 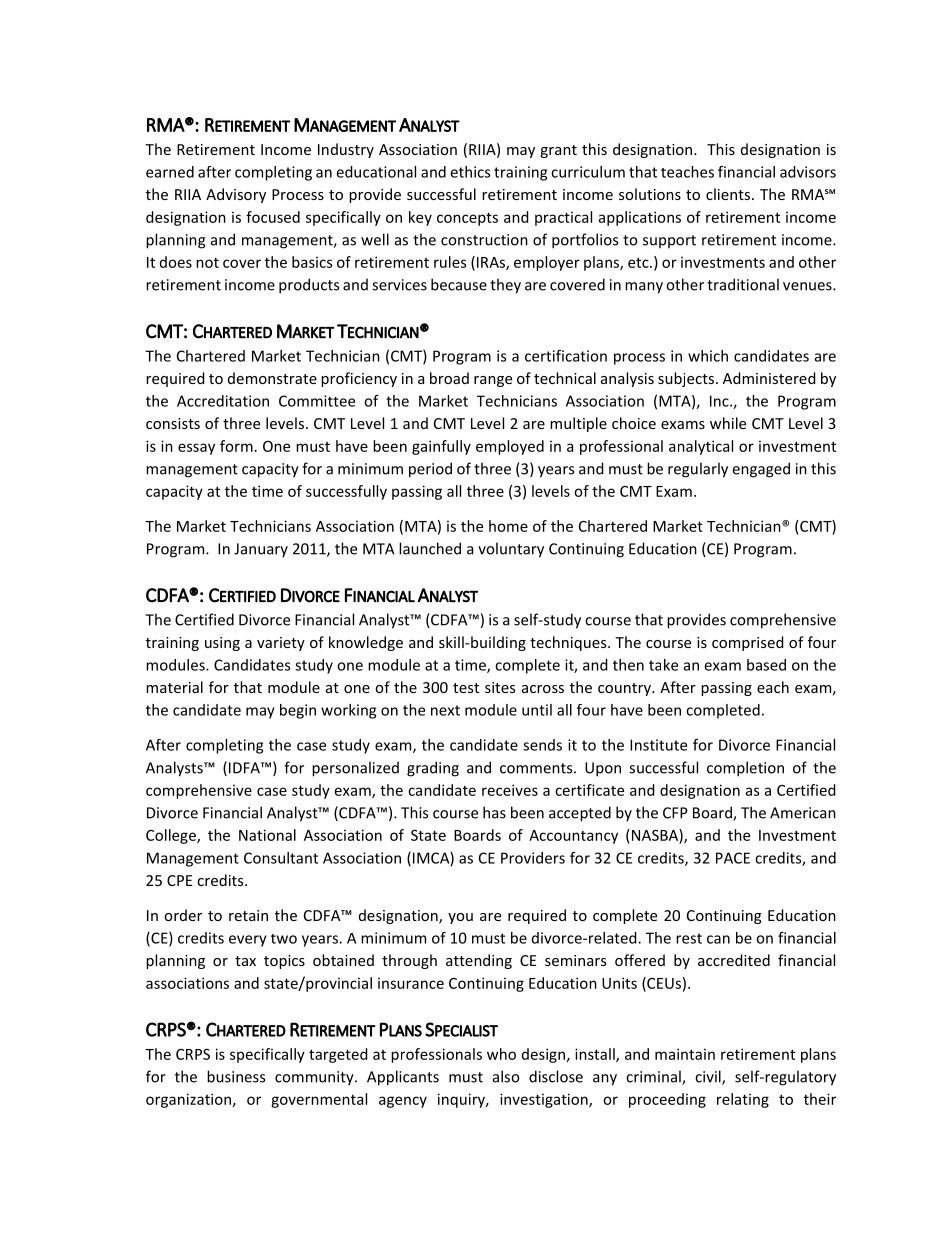 What do you see at coordinates (506, 1076) in the screenshot?
I see `also` at bounding box center [506, 1076].
